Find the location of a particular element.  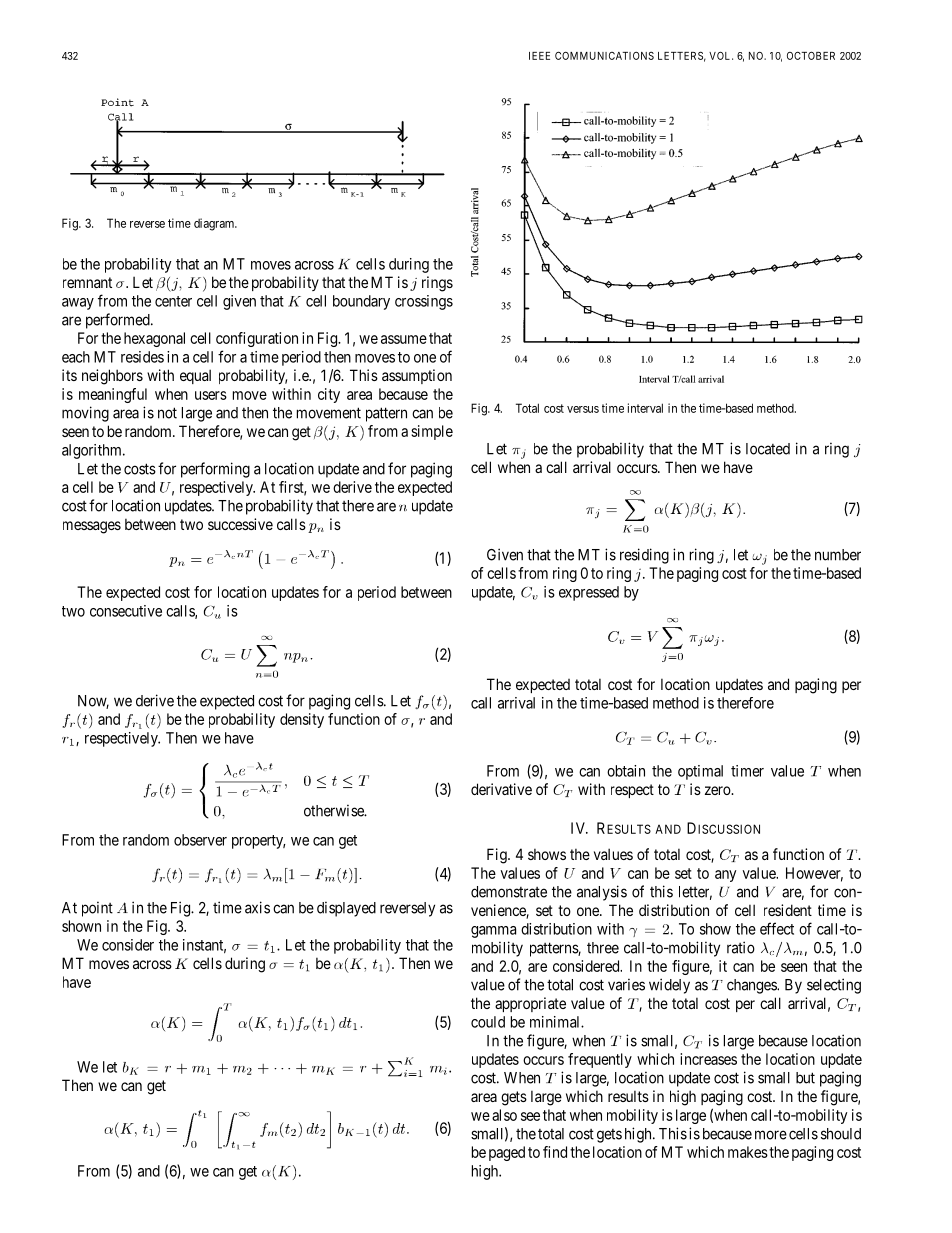

diagram is located at coordinates (215, 224).
